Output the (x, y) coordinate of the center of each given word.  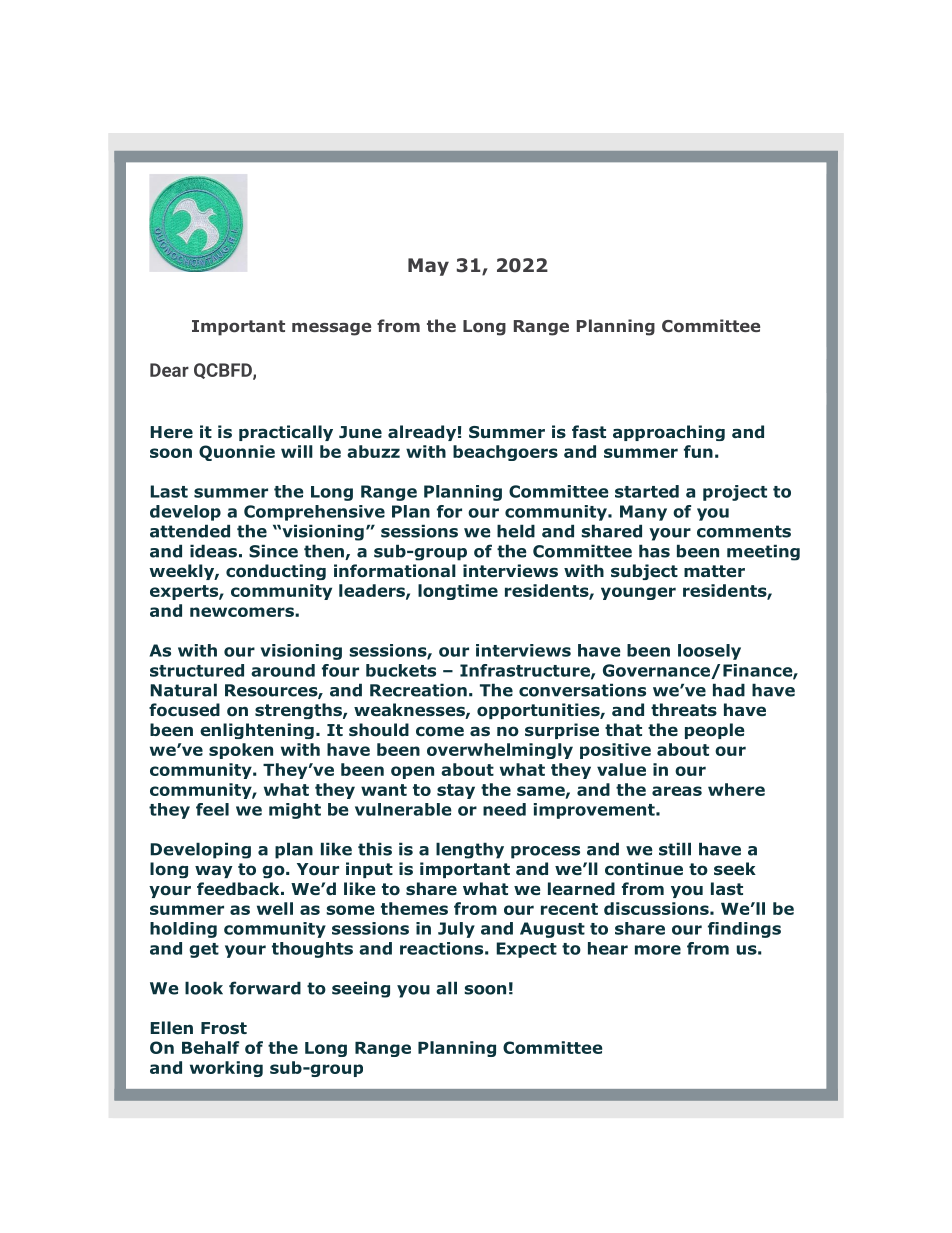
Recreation (418, 690)
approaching (669, 433)
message (331, 329)
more (658, 950)
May (428, 267)
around (283, 670)
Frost (224, 1028)
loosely (709, 652)
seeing (361, 989)
